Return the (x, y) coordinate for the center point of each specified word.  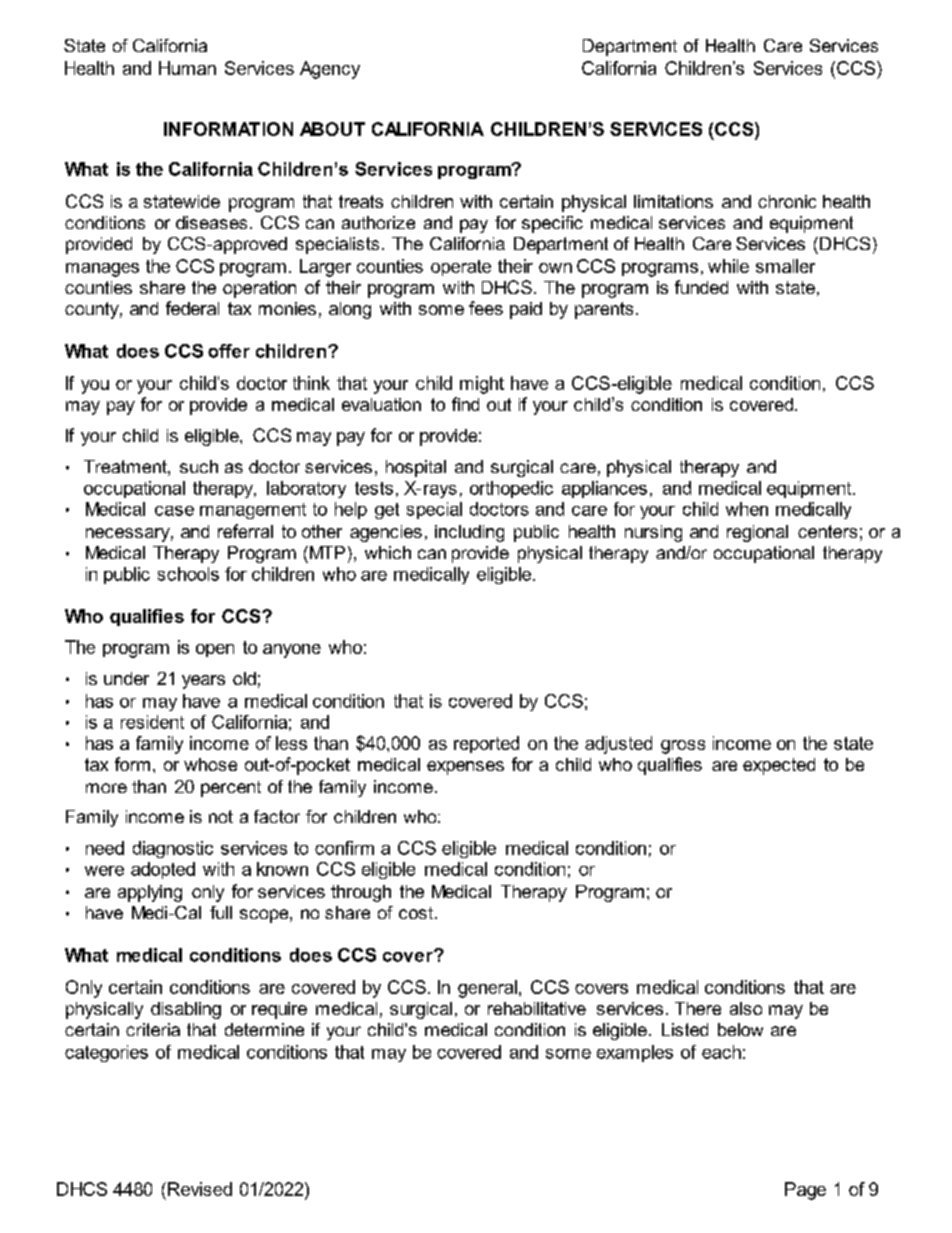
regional (757, 533)
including (469, 533)
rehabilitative (537, 1008)
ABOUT (332, 129)
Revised (200, 1189)
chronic (787, 201)
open (215, 650)
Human (187, 68)
